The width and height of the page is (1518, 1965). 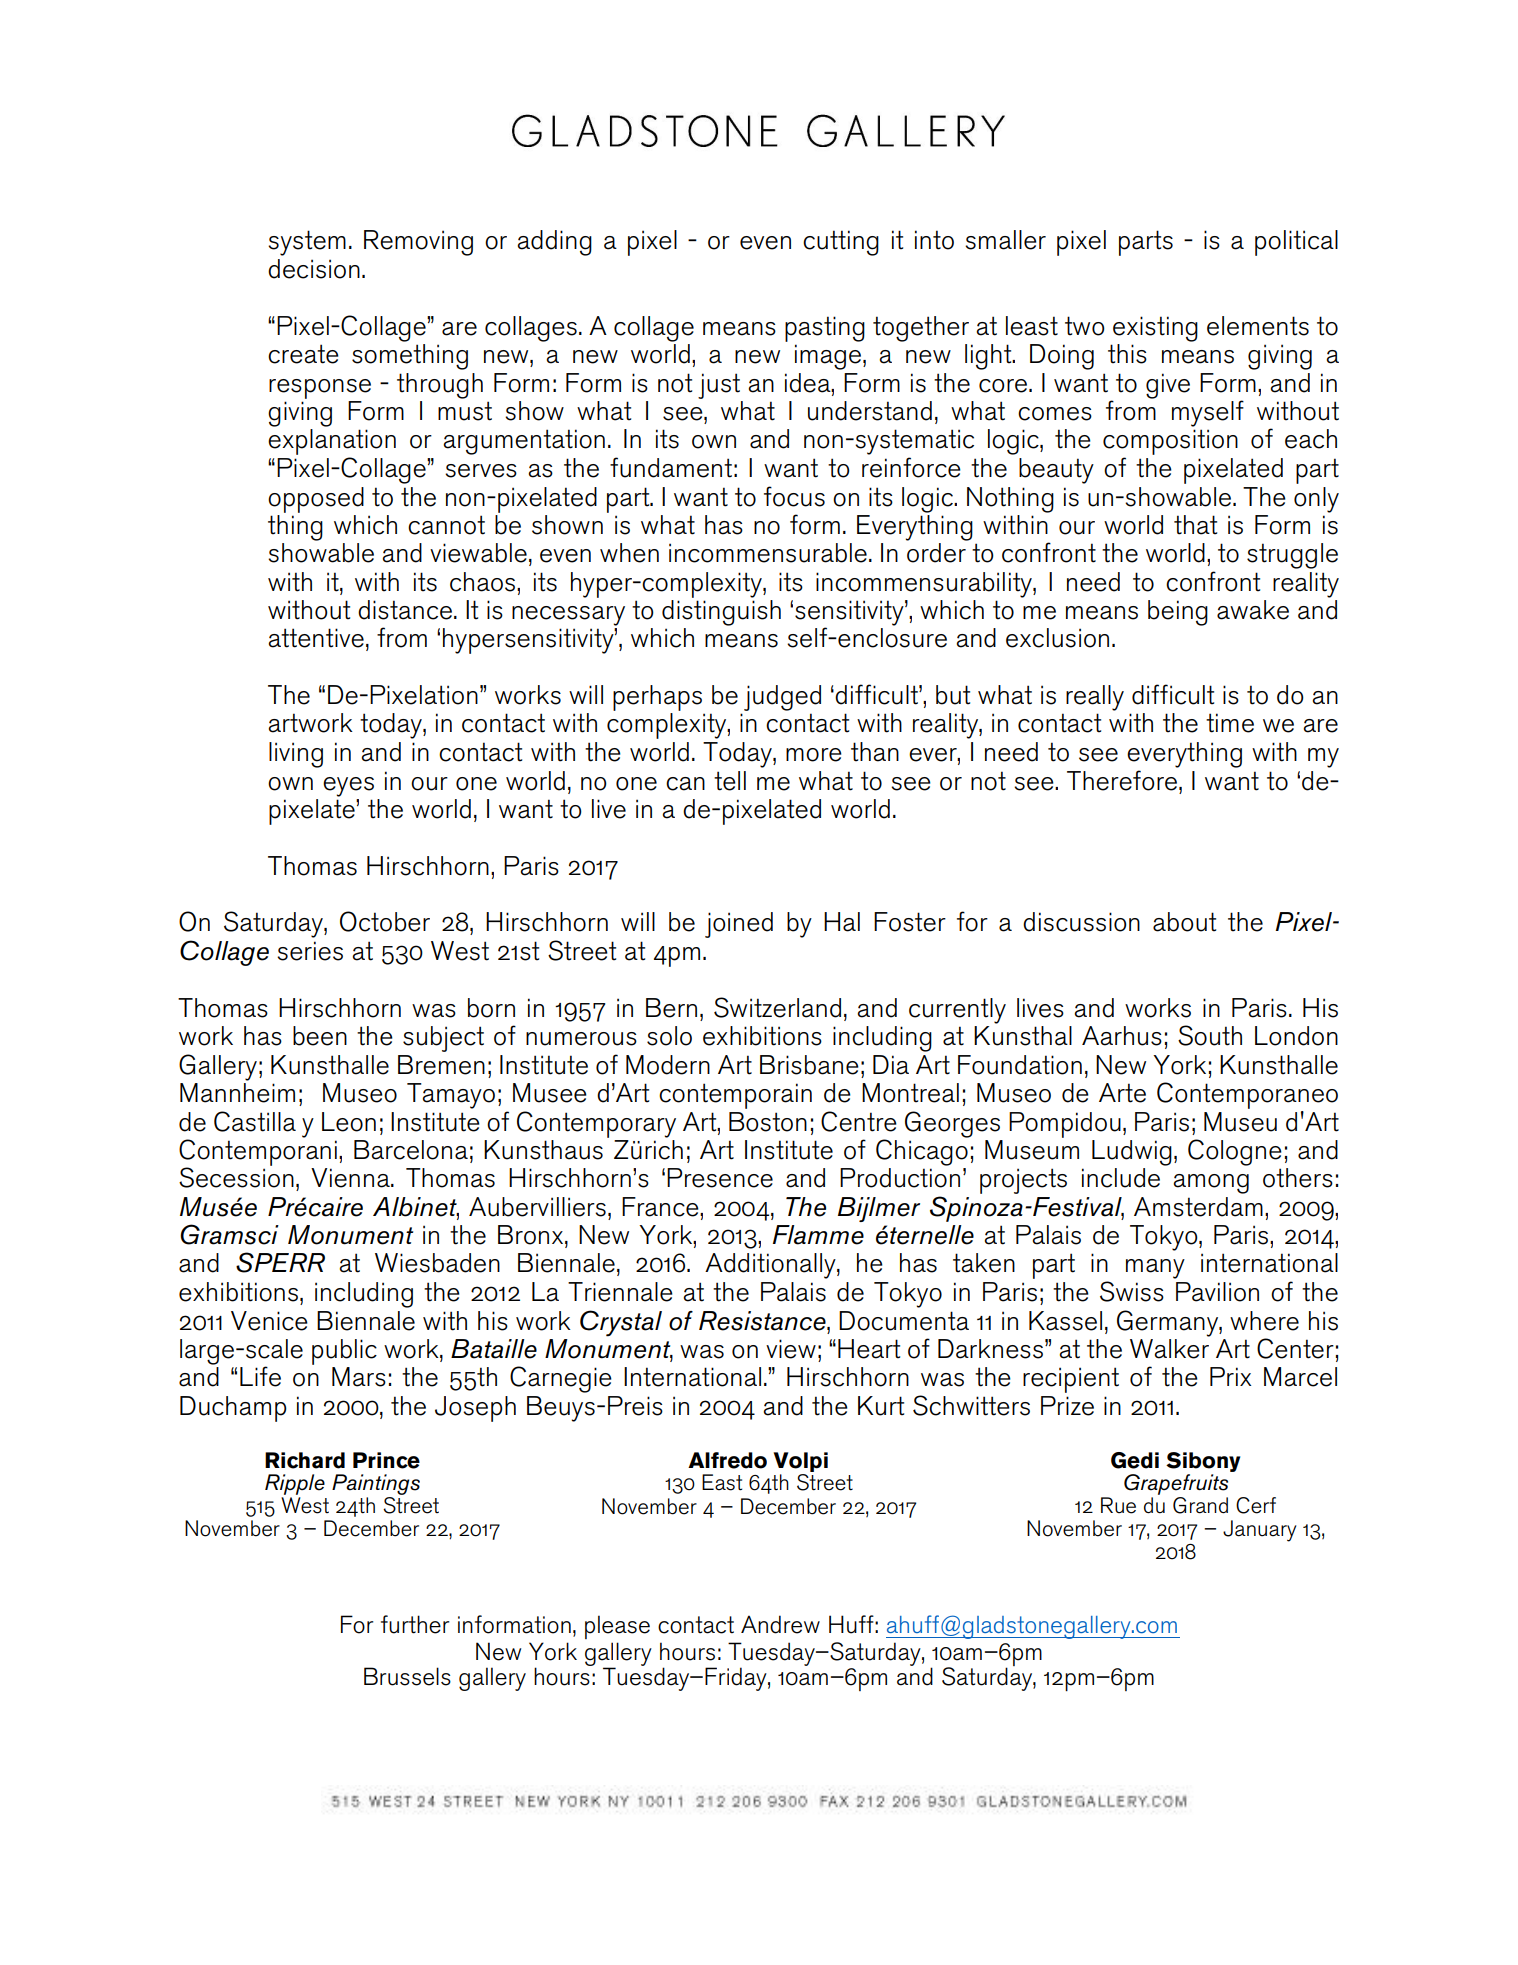 What do you see at coordinates (1178, 613) in the page?
I see `being` at bounding box center [1178, 613].
